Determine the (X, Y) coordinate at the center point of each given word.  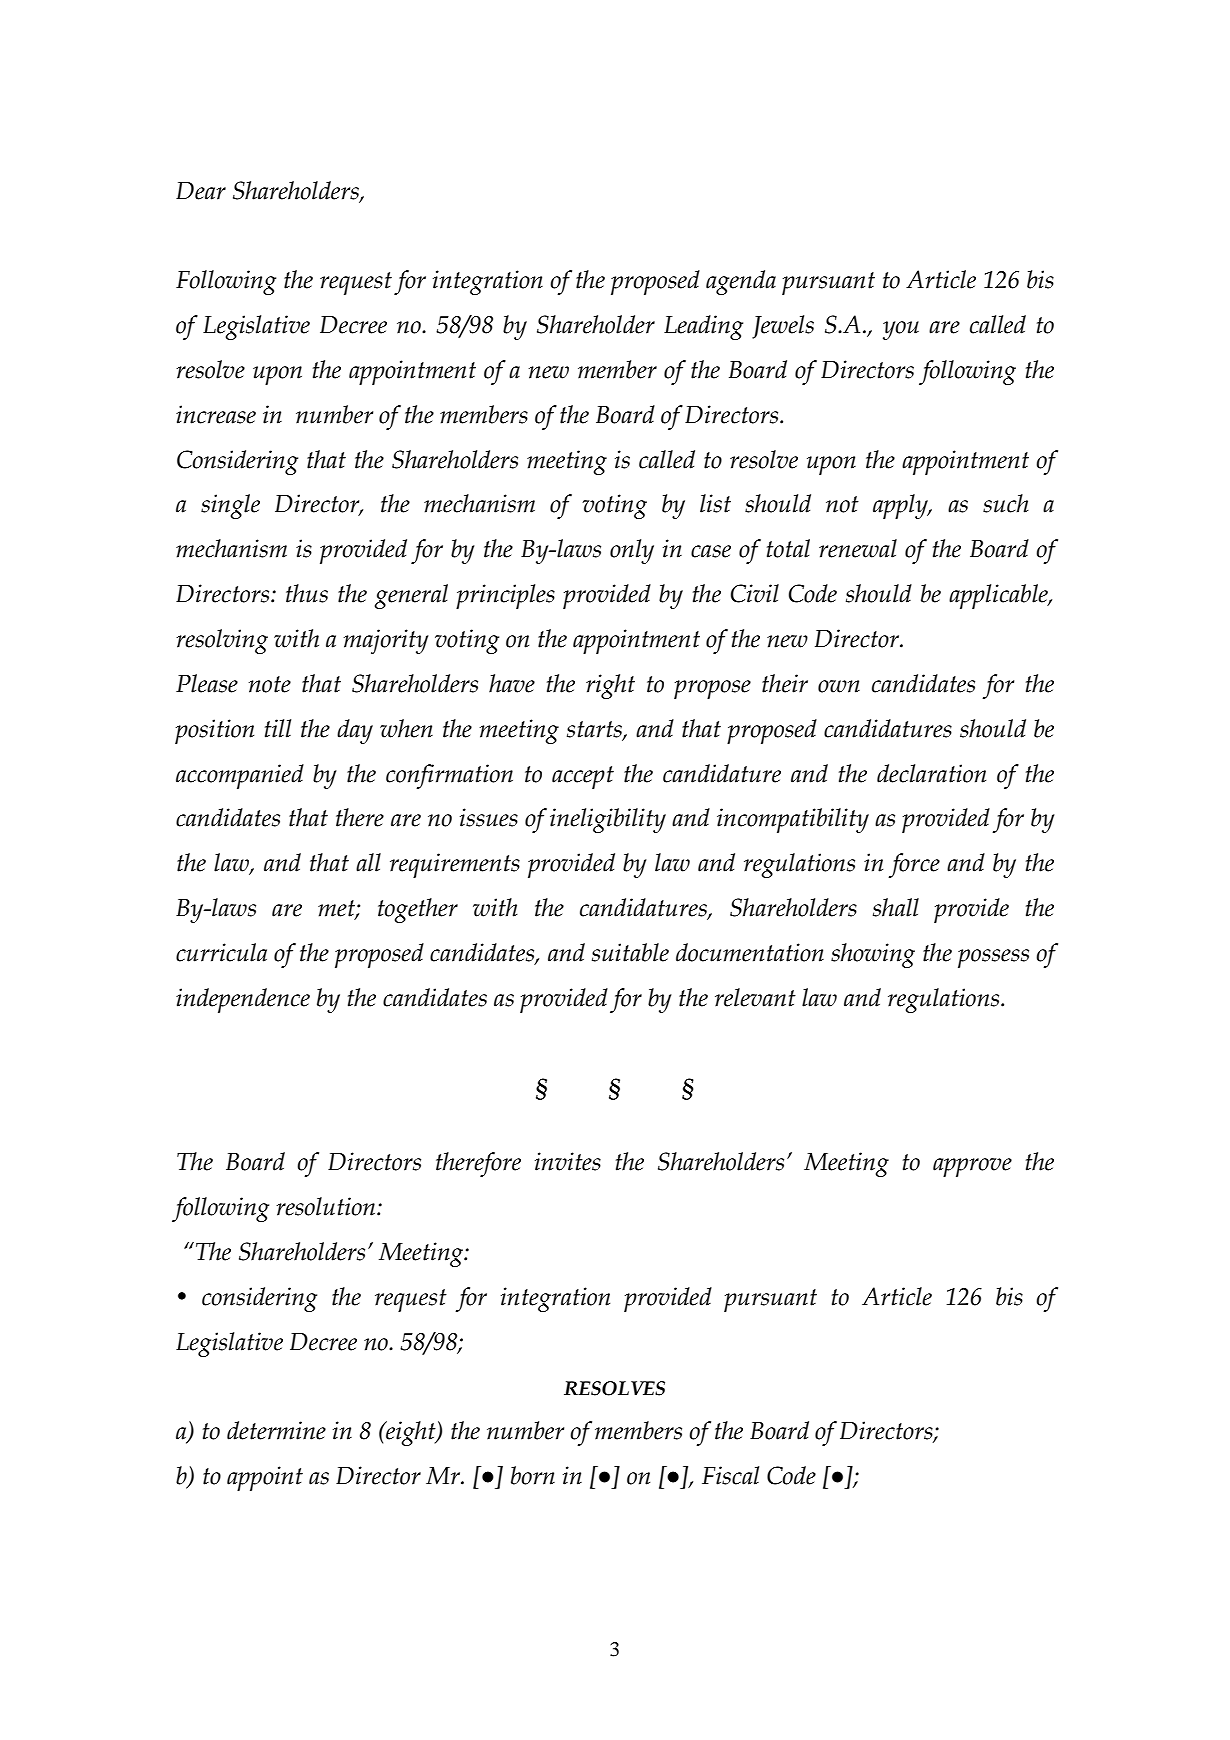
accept (583, 777)
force (914, 865)
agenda (741, 282)
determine (276, 1430)
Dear (201, 191)
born (533, 1475)
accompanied (240, 776)
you (901, 330)
